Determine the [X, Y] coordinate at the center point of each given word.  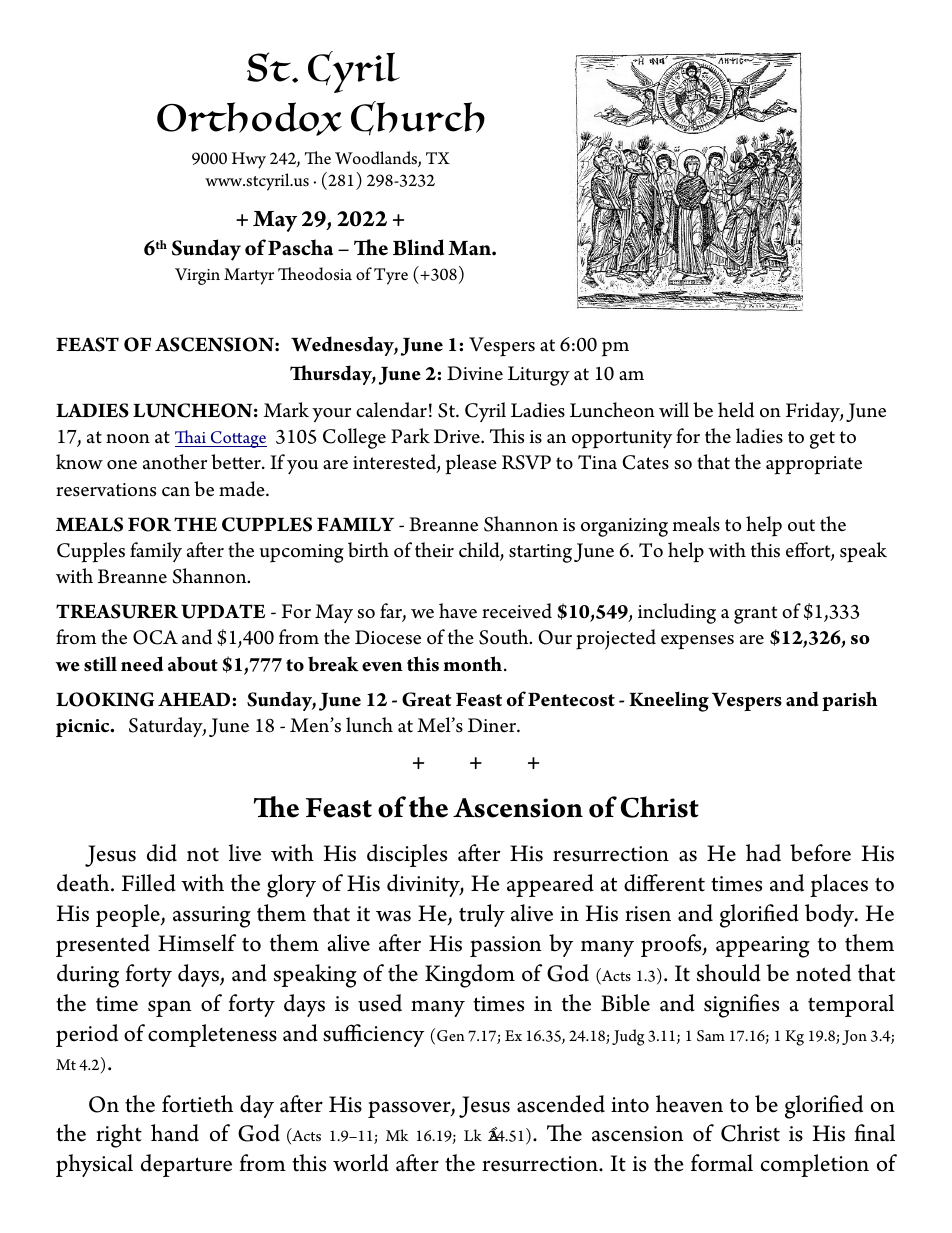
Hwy [249, 160]
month [472, 664]
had [763, 853]
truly [482, 915]
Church [418, 118]
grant [755, 615]
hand [175, 1133]
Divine [475, 373]
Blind [418, 247]
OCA [155, 637]
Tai [190, 436]
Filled [149, 883]
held [736, 410]
